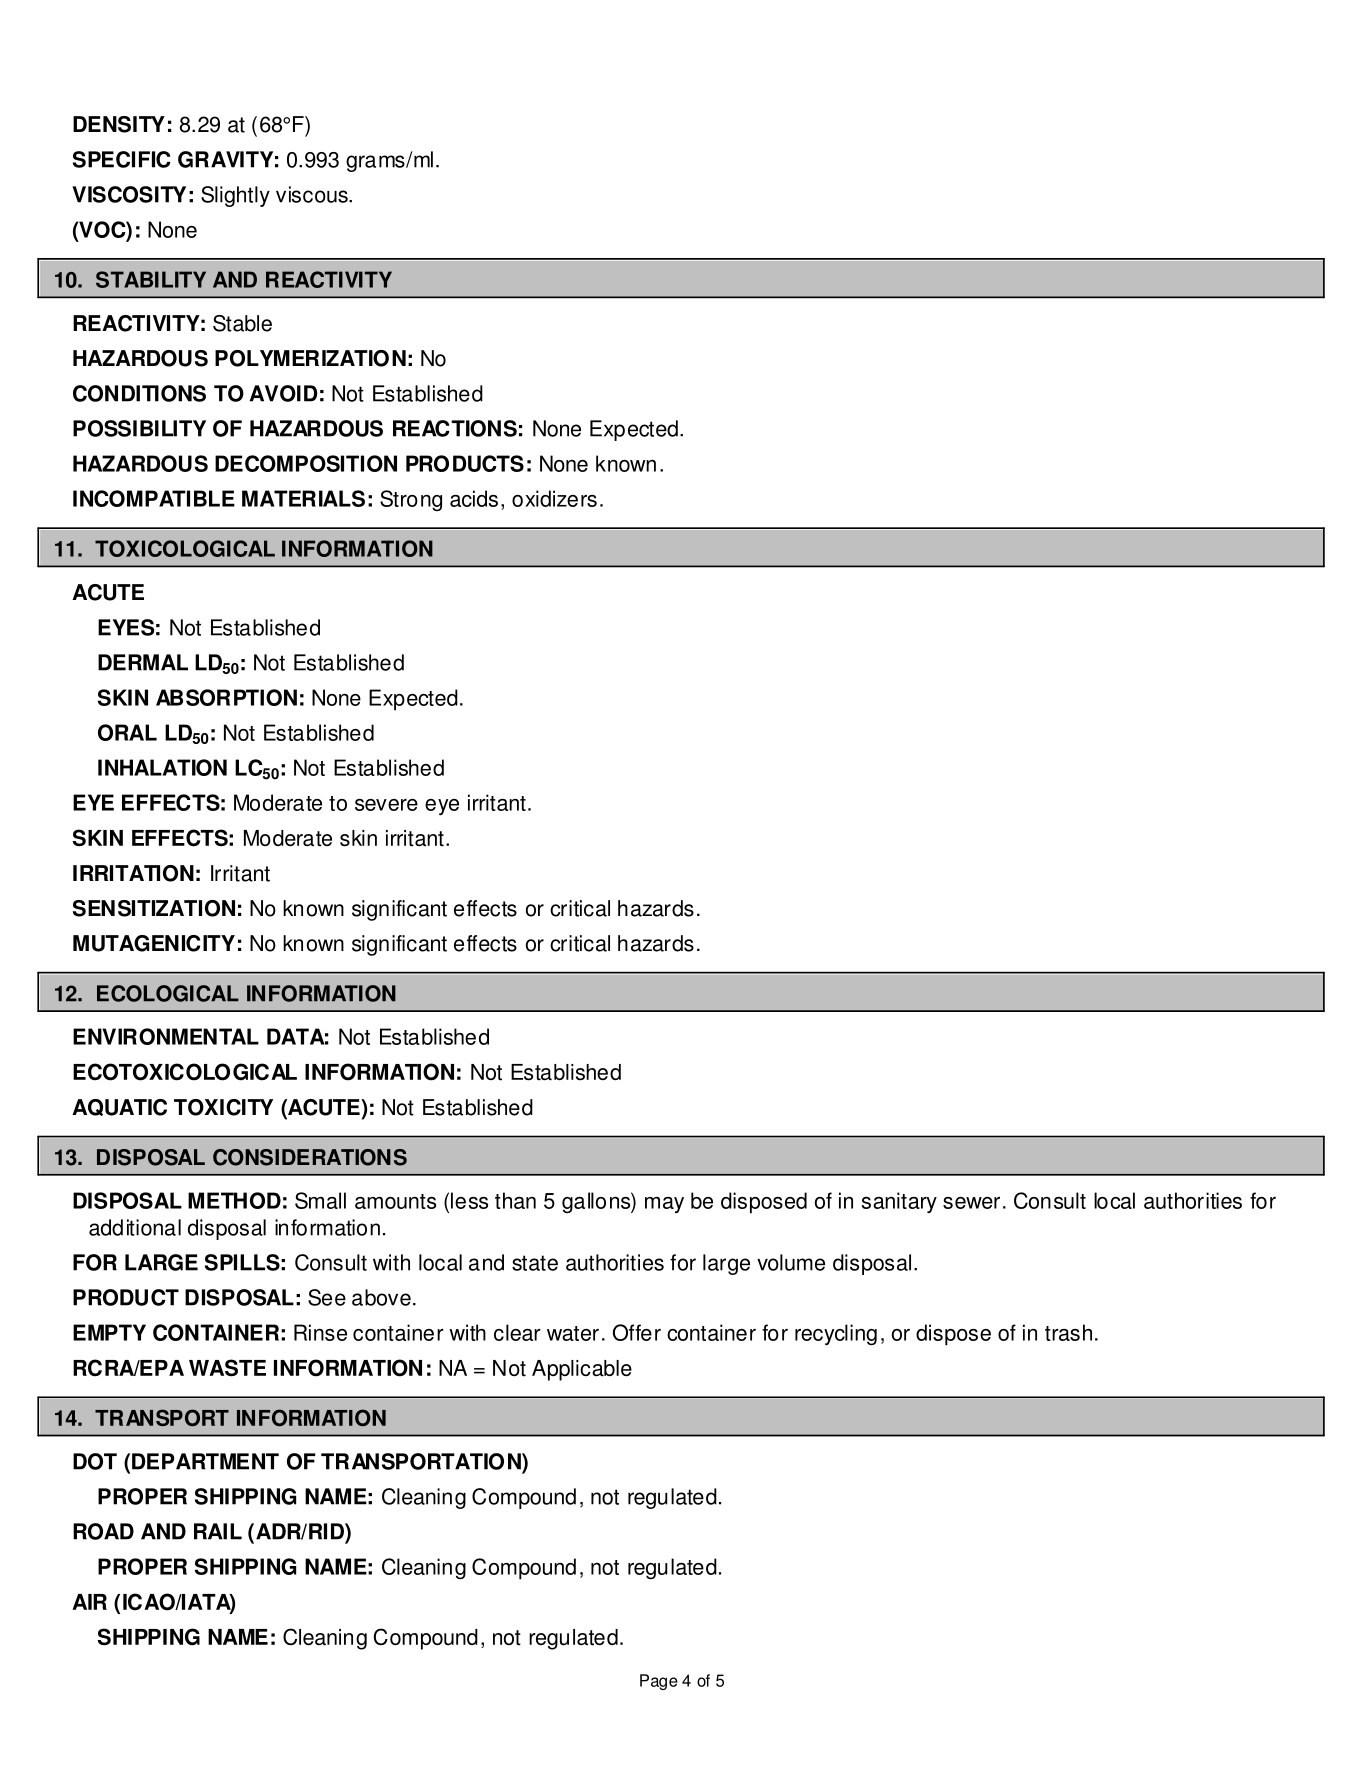 The width and height of the screenshot is (1364, 1765). What do you see at coordinates (535, 1263) in the screenshot?
I see `state` at bounding box center [535, 1263].
